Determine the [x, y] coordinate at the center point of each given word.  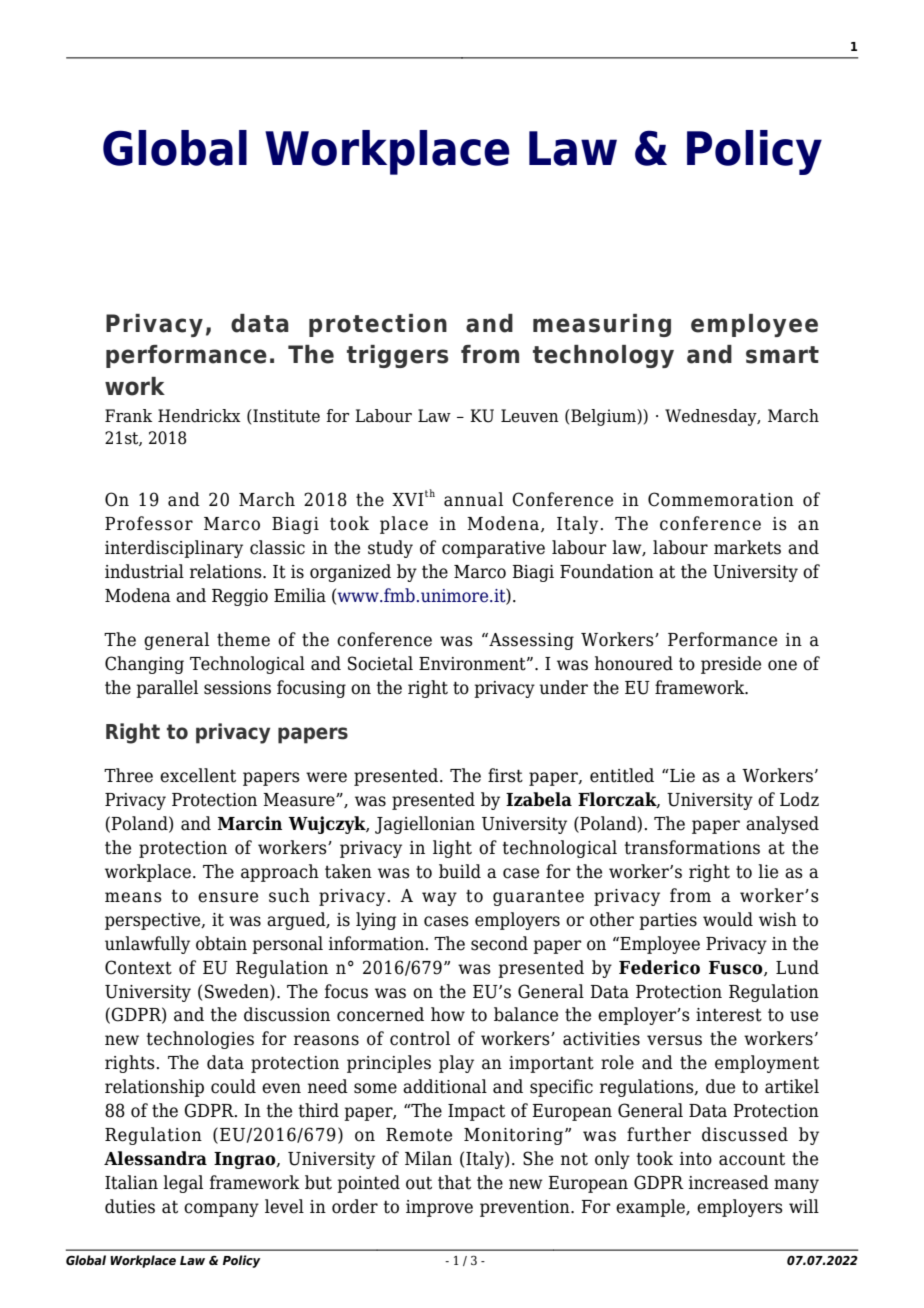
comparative [493, 549]
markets [747, 547]
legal [183, 1184]
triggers [397, 356]
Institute [285, 416]
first [505, 775]
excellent [198, 775]
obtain [221, 943]
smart [782, 355]
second [499, 943]
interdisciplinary [174, 549]
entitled [622, 775]
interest [729, 1015]
